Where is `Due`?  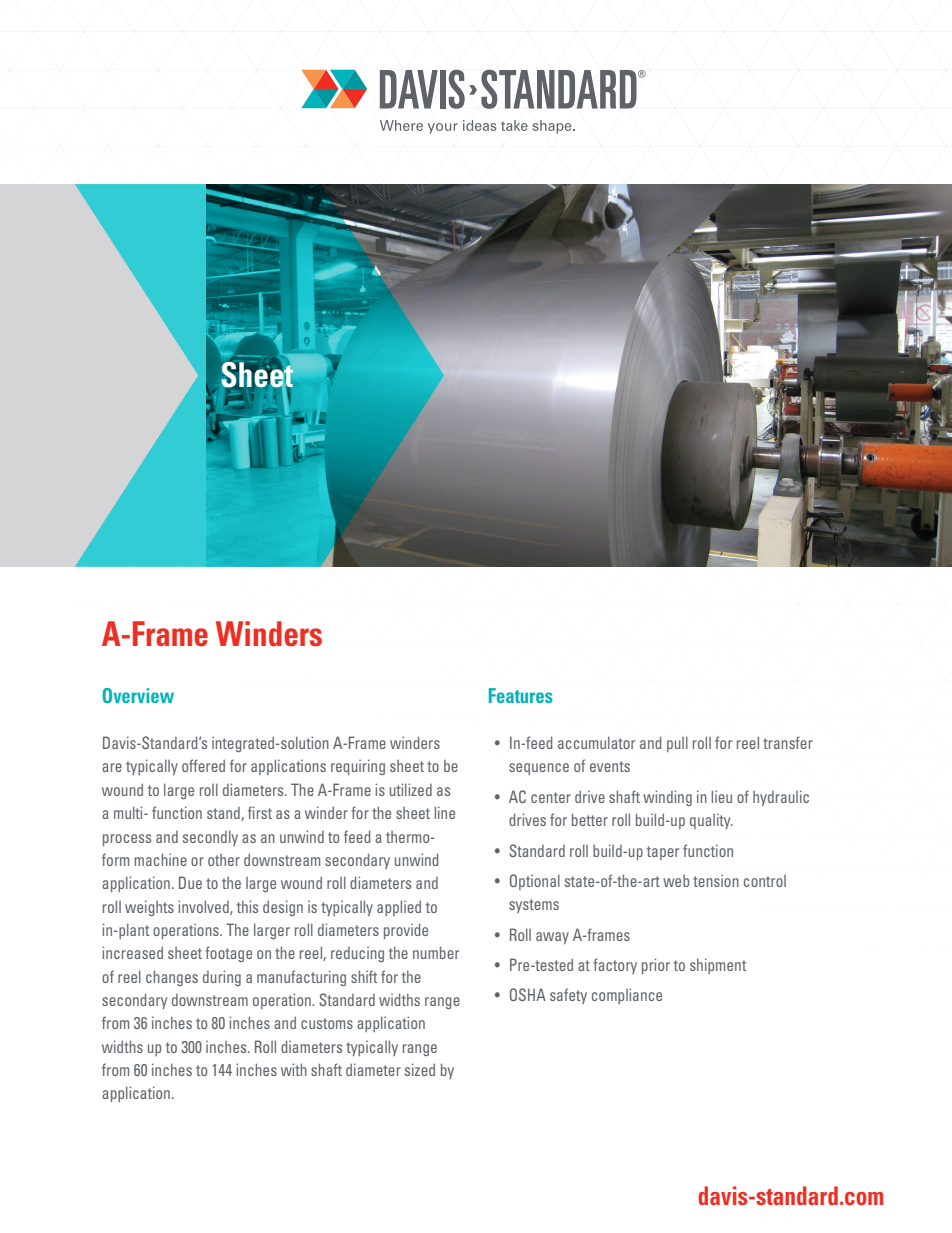 Due is located at coordinates (190, 882).
